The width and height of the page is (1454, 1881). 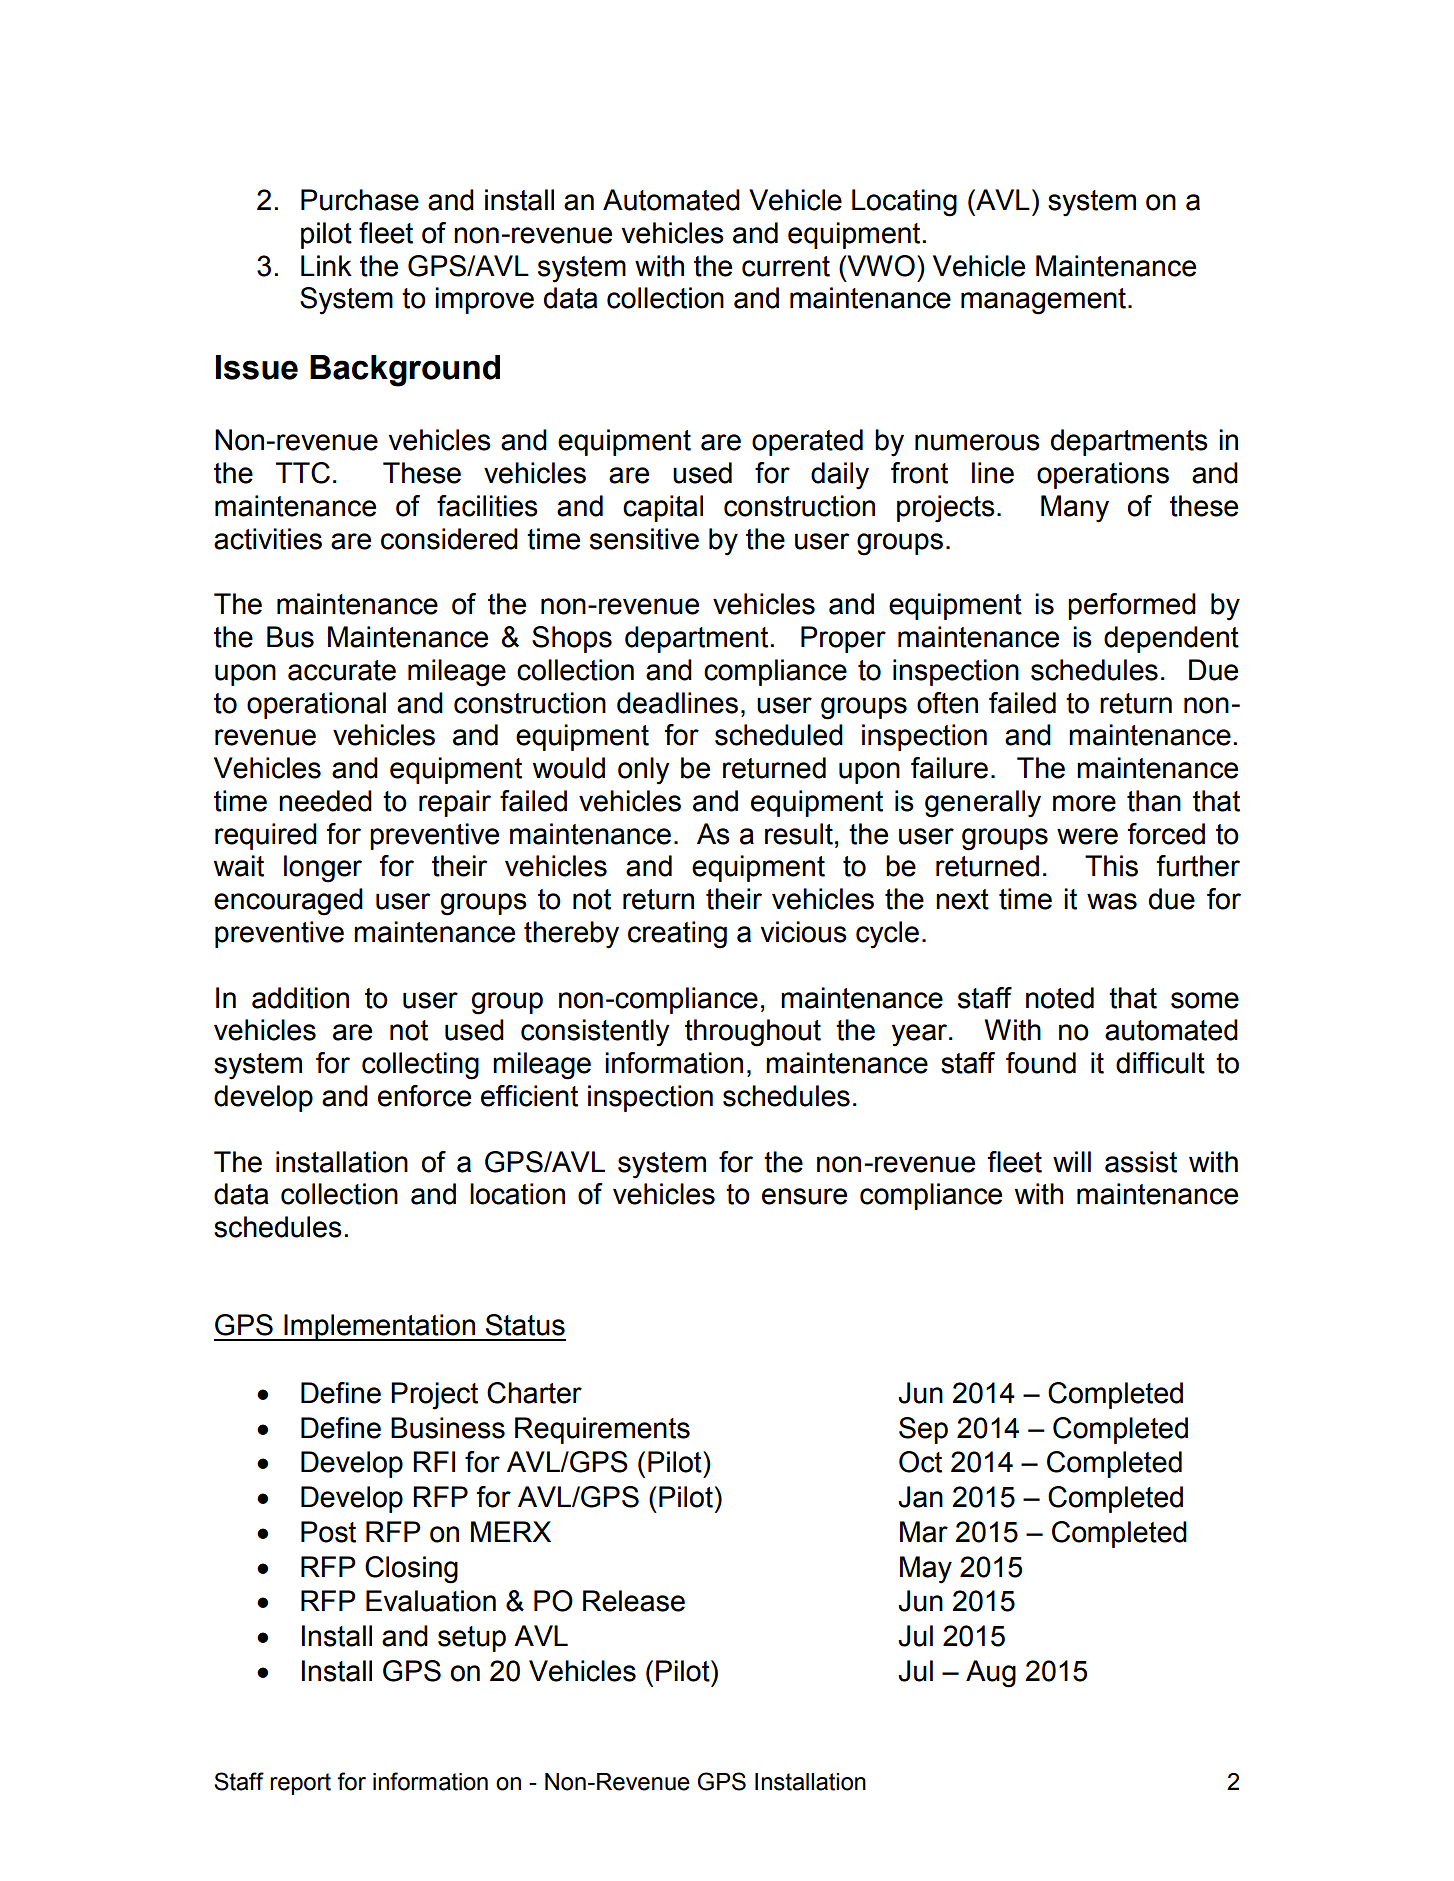 What do you see at coordinates (804, 1196) in the page?
I see `ensure` at bounding box center [804, 1196].
